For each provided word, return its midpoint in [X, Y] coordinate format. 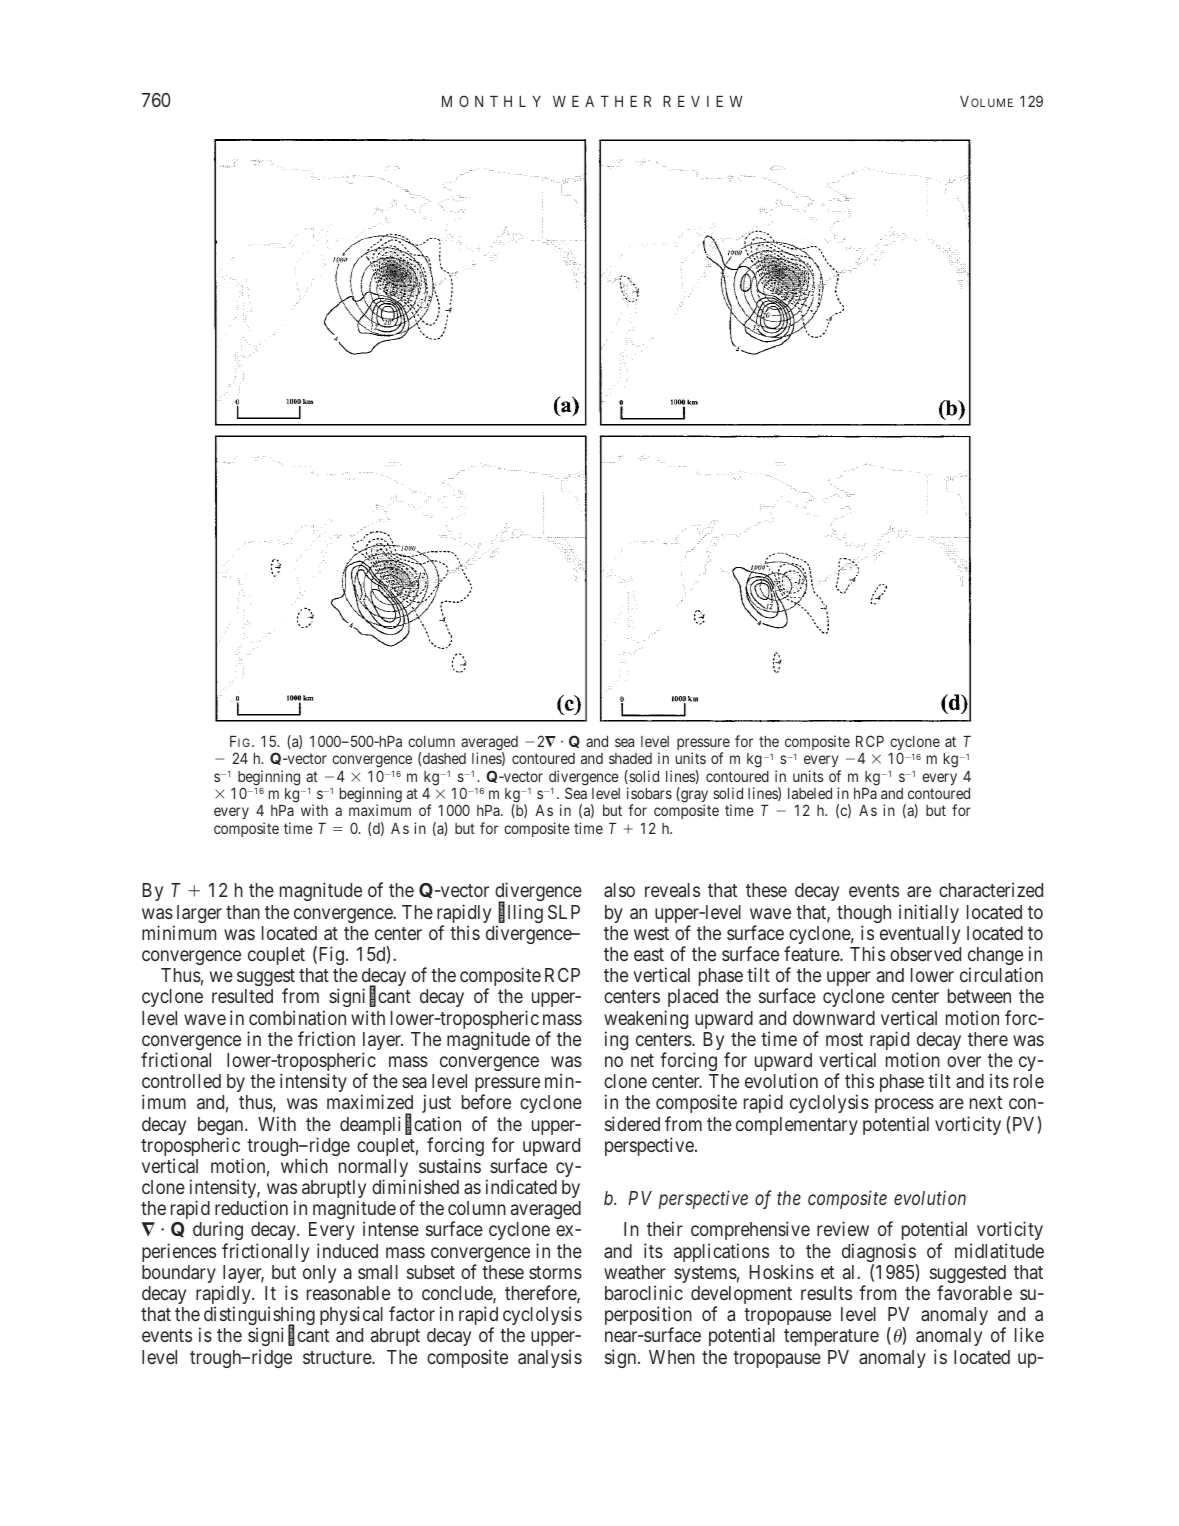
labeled [810, 793]
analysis [550, 1358]
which [304, 1165]
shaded [630, 758]
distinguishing [259, 1317]
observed [925, 954]
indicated [521, 1186]
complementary [797, 1126]
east [649, 954]
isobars [649, 793]
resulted [242, 996]
